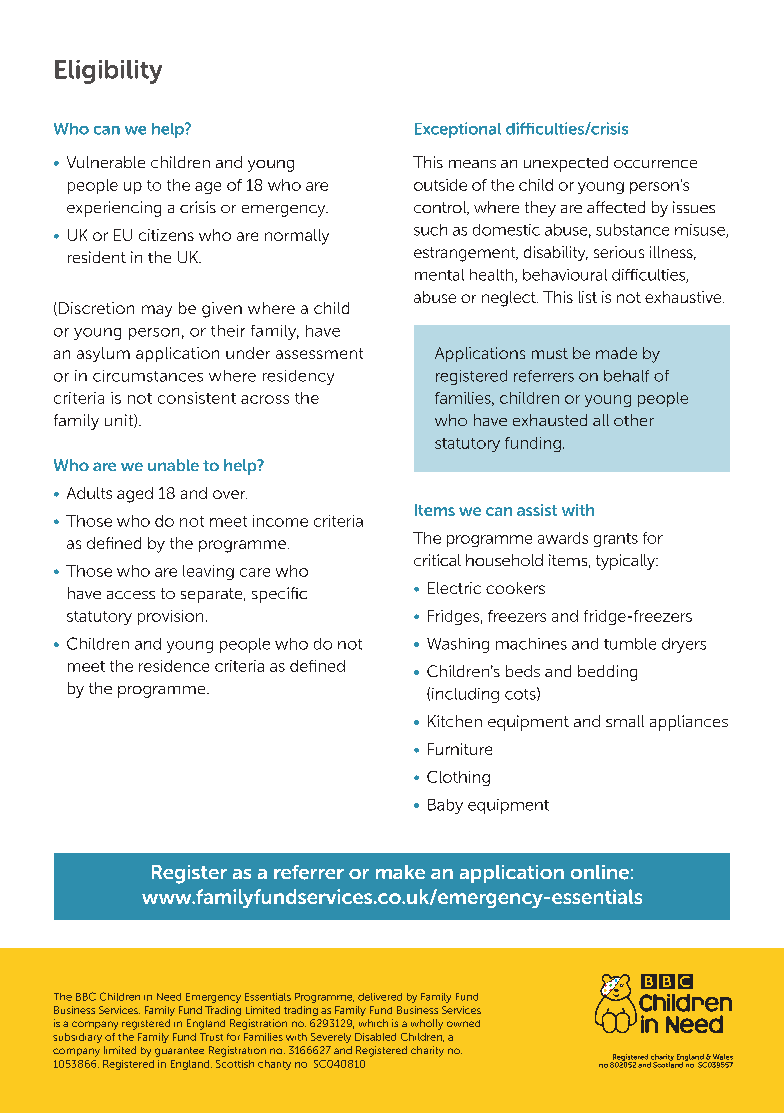  I want to click on online, so click(600, 872).
